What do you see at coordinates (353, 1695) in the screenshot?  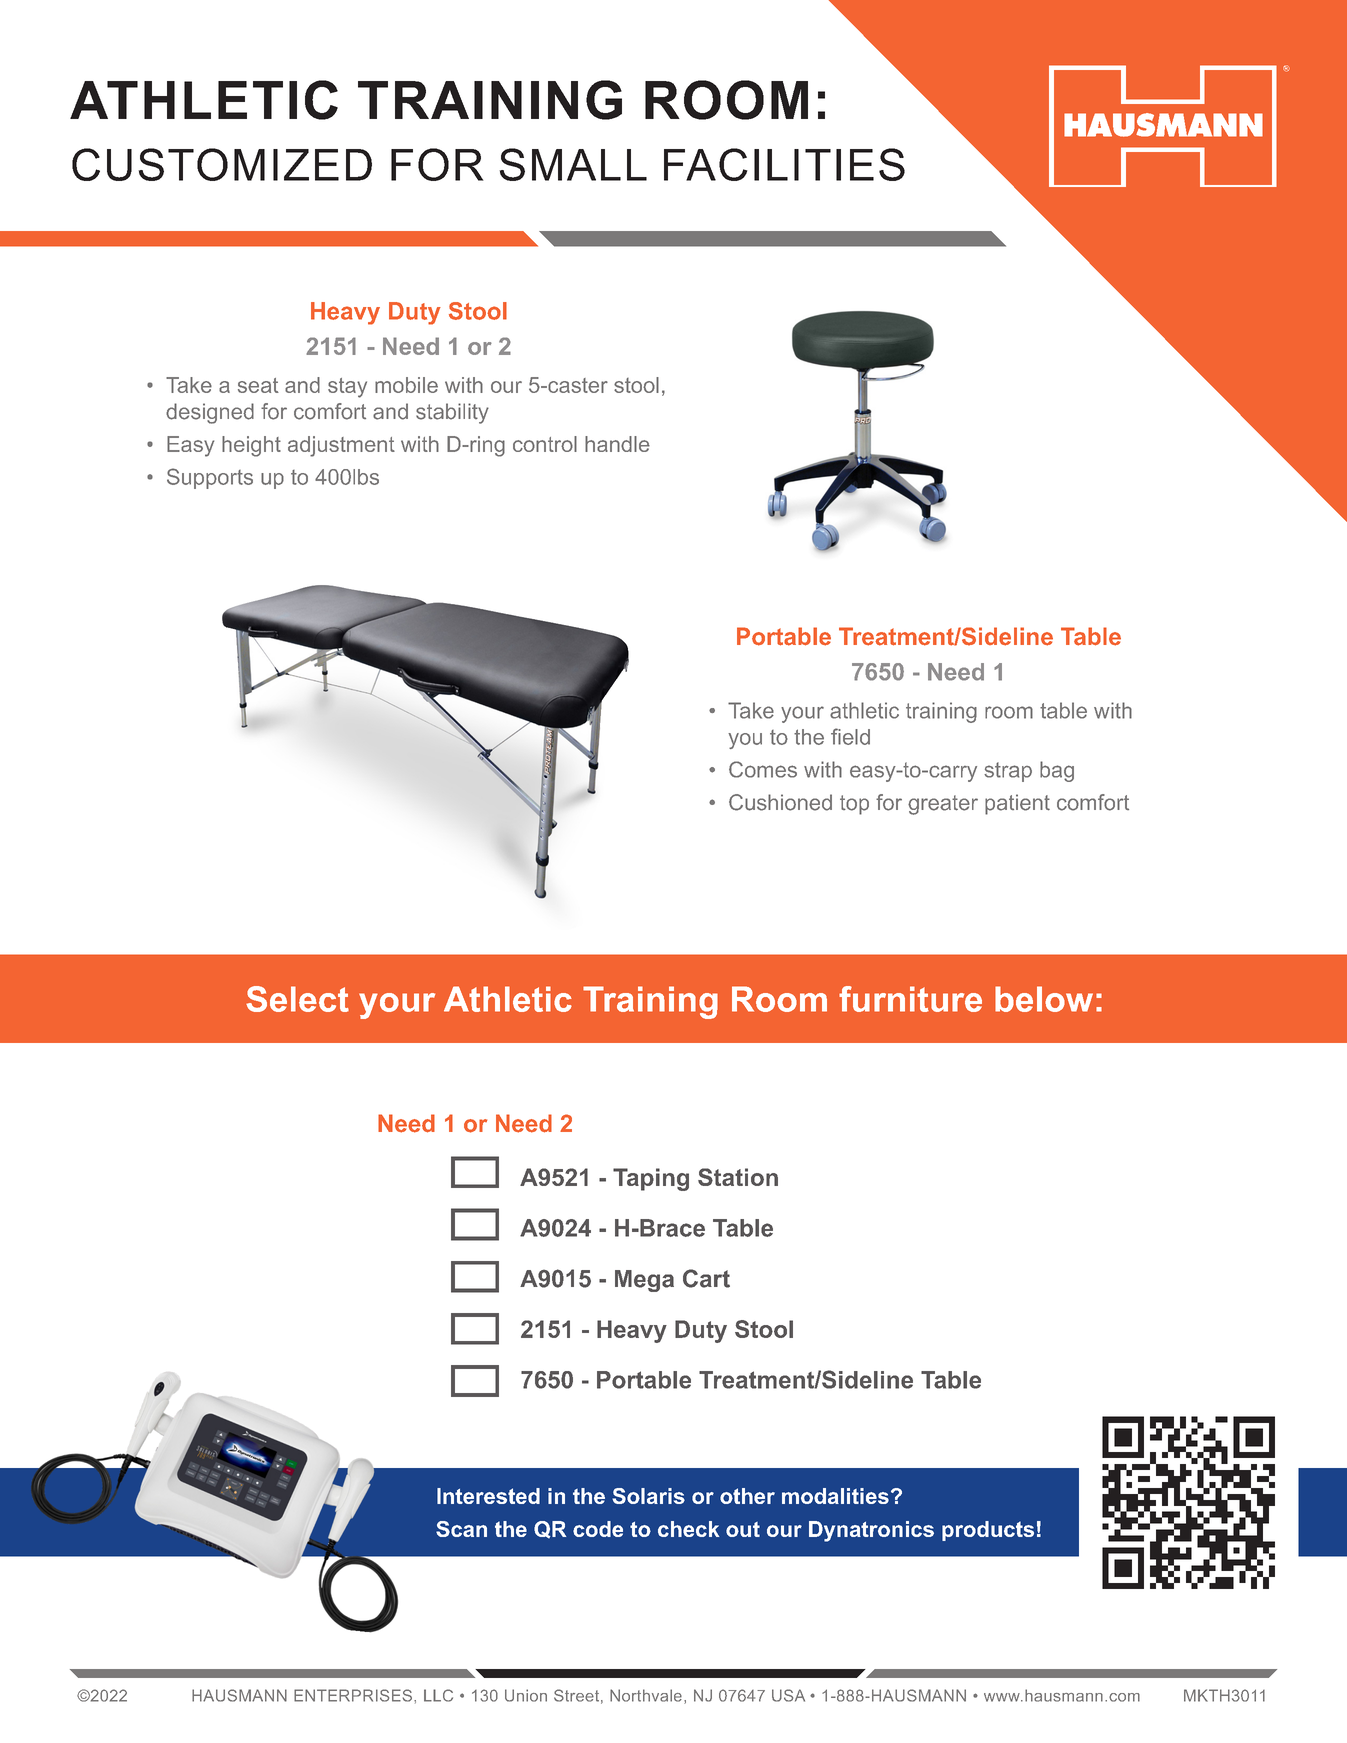 I see `ENTERPRISES` at bounding box center [353, 1695].
